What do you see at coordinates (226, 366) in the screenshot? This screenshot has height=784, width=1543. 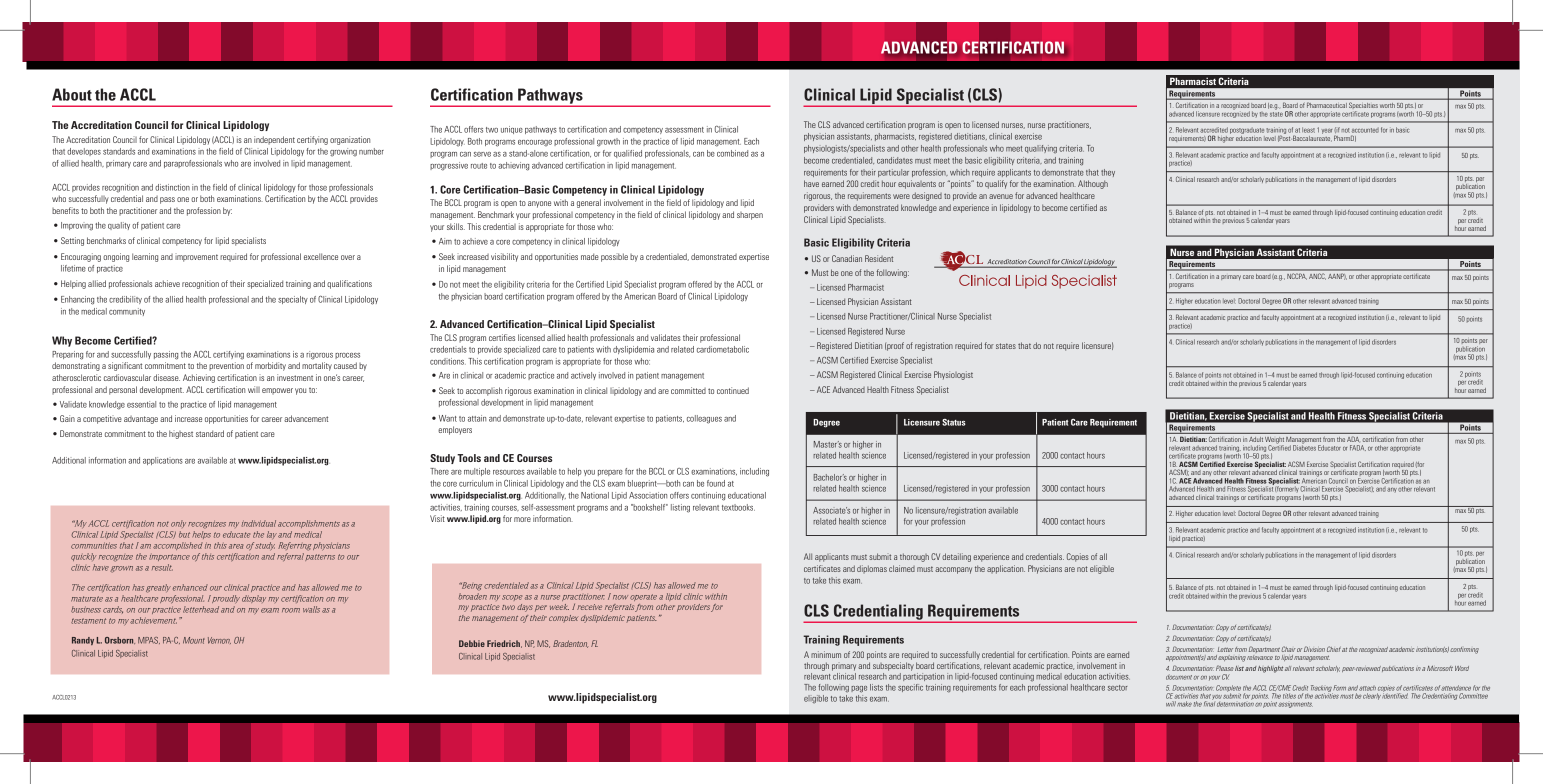 I see `prevention` at bounding box center [226, 366].
